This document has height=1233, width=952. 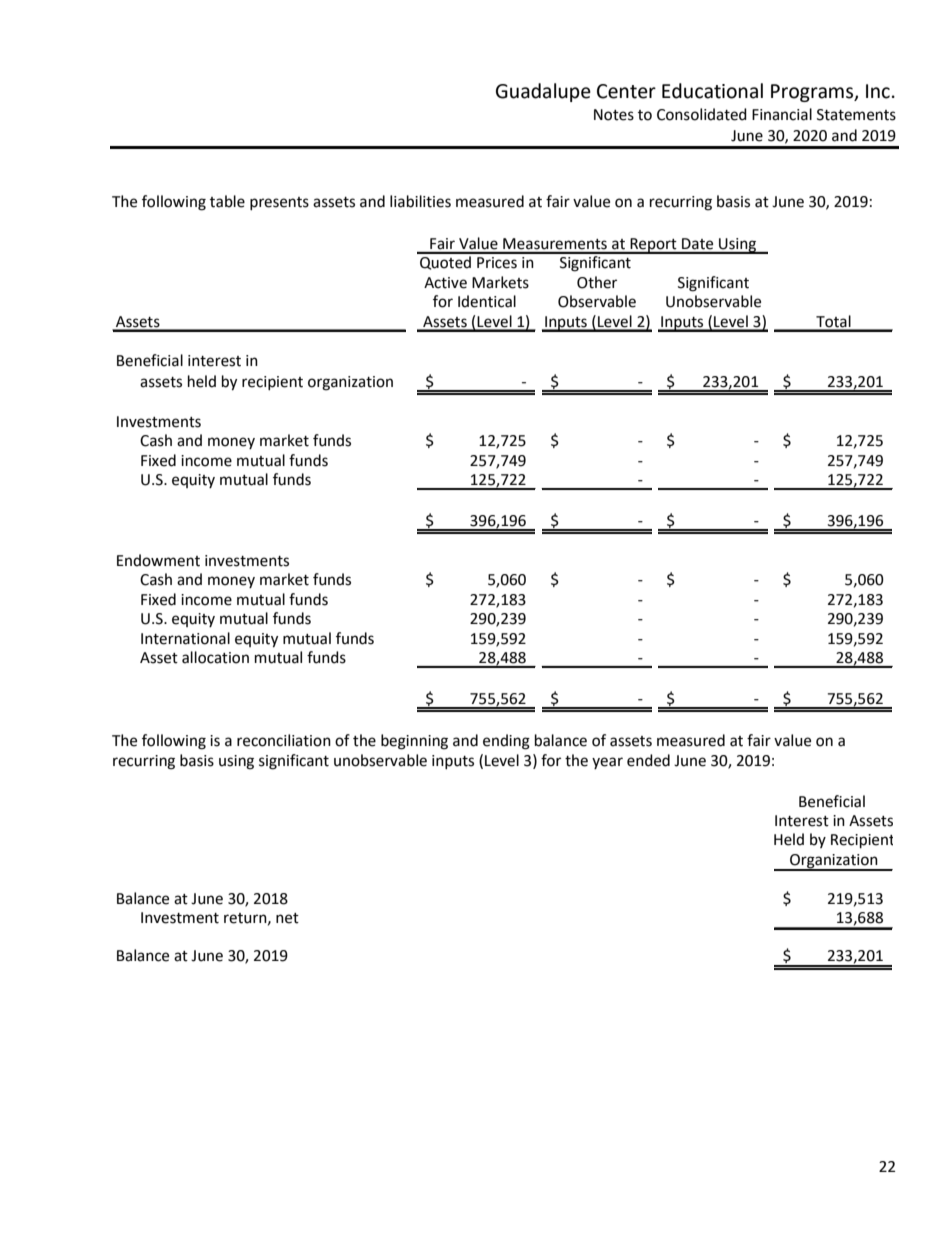 What do you see at coordinates (215, 657) in the document?
I see `allocation` at bounding box center [215, 657].
